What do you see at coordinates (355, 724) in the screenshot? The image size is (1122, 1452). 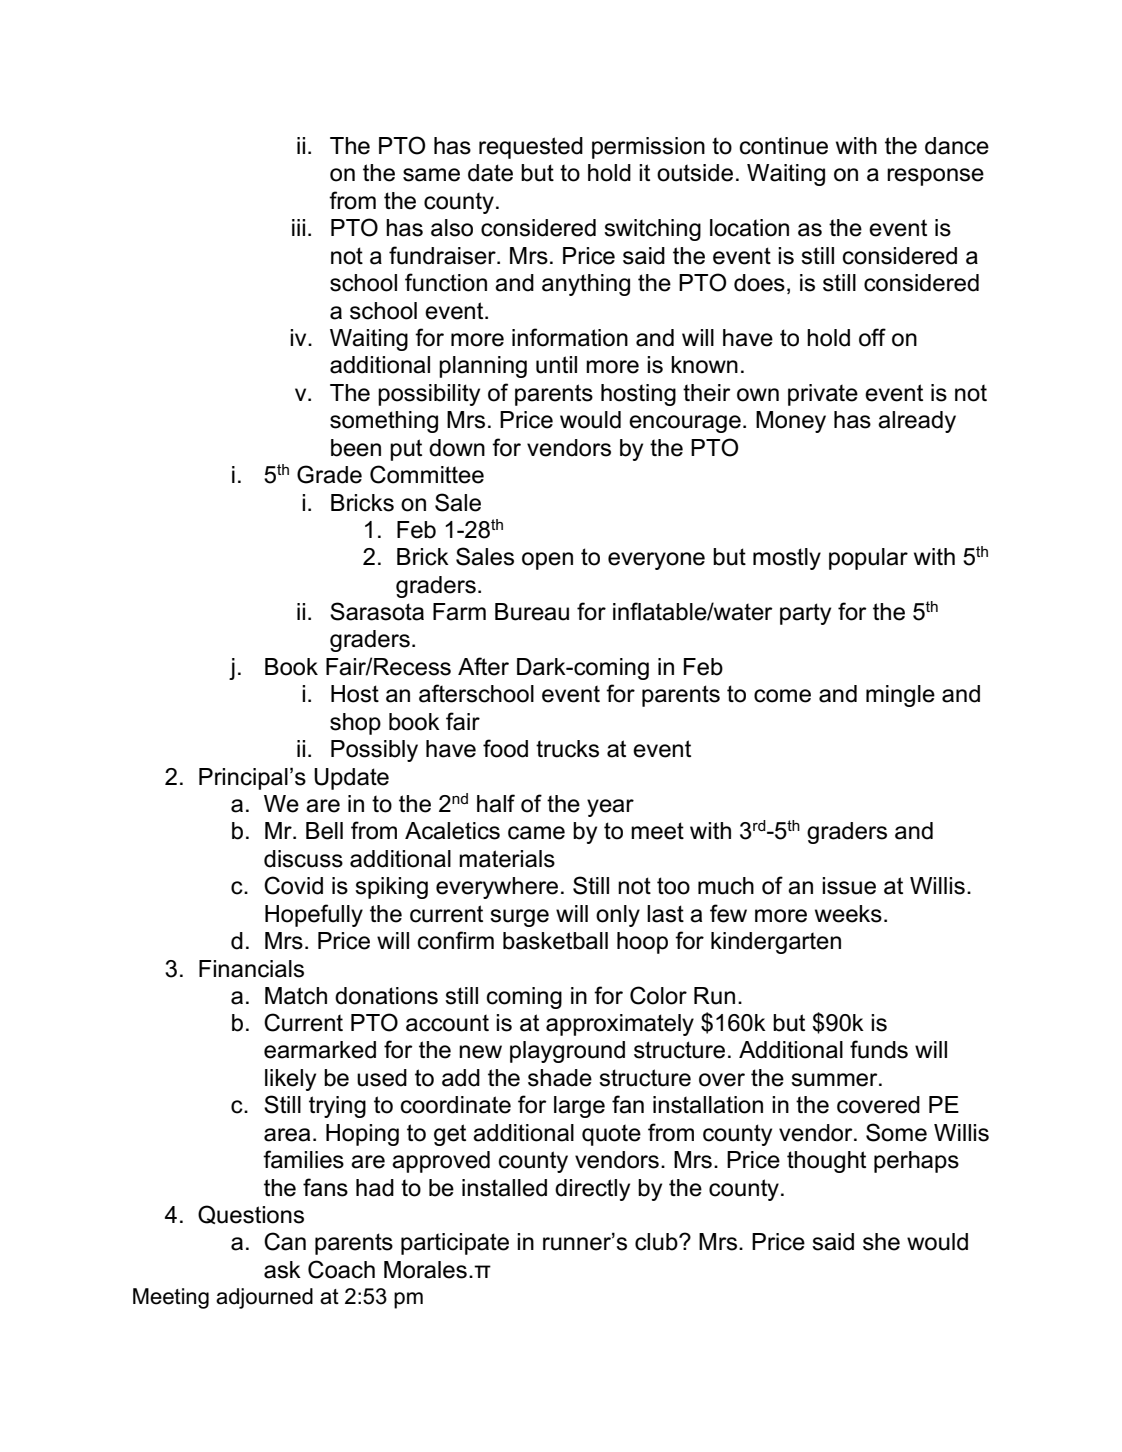 I see `shop` at bounding box center [355, 724].
